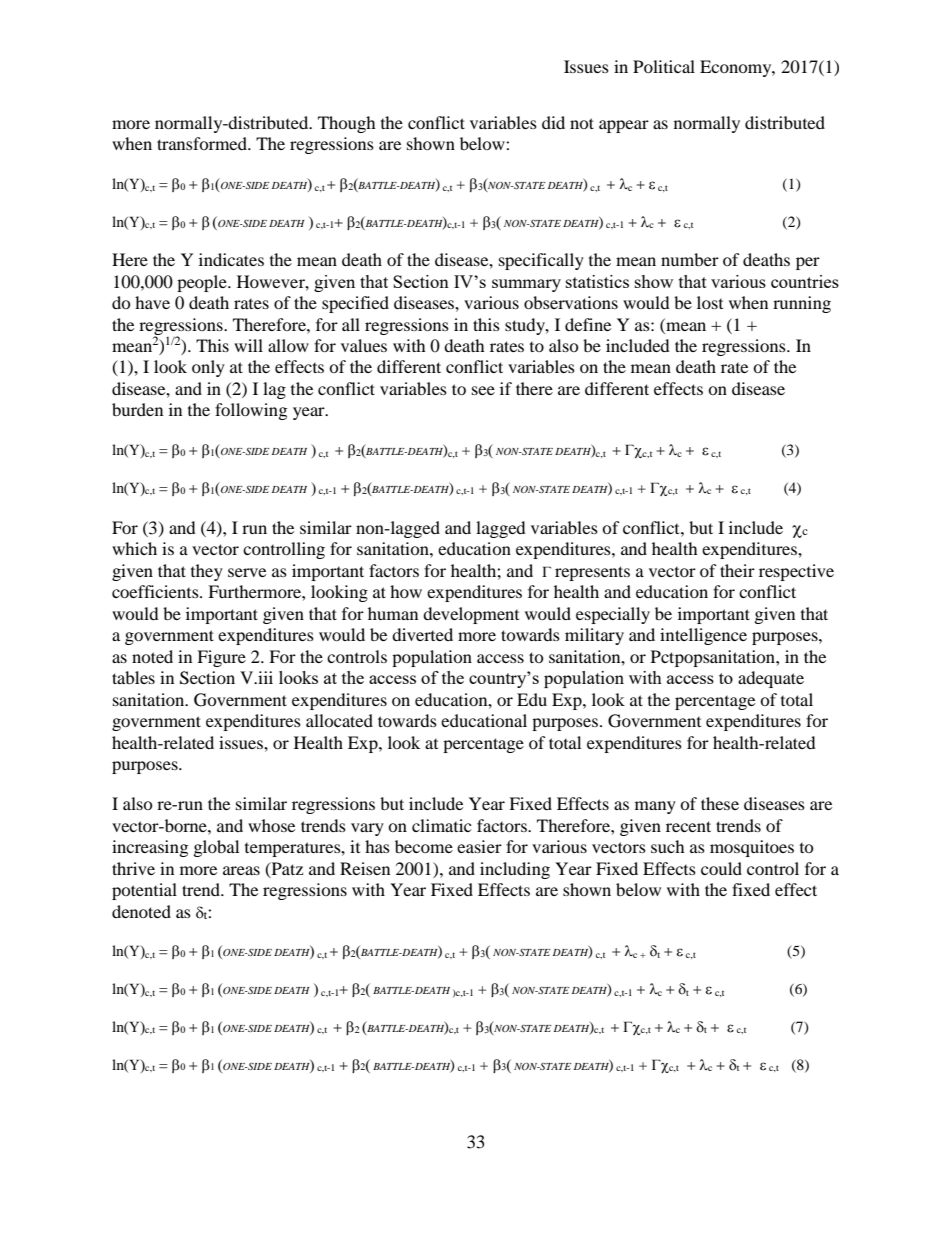 This image has width=952, height=1233. Describe the element at coordinates (664, 66) in the image. I see `Political` at that location.
